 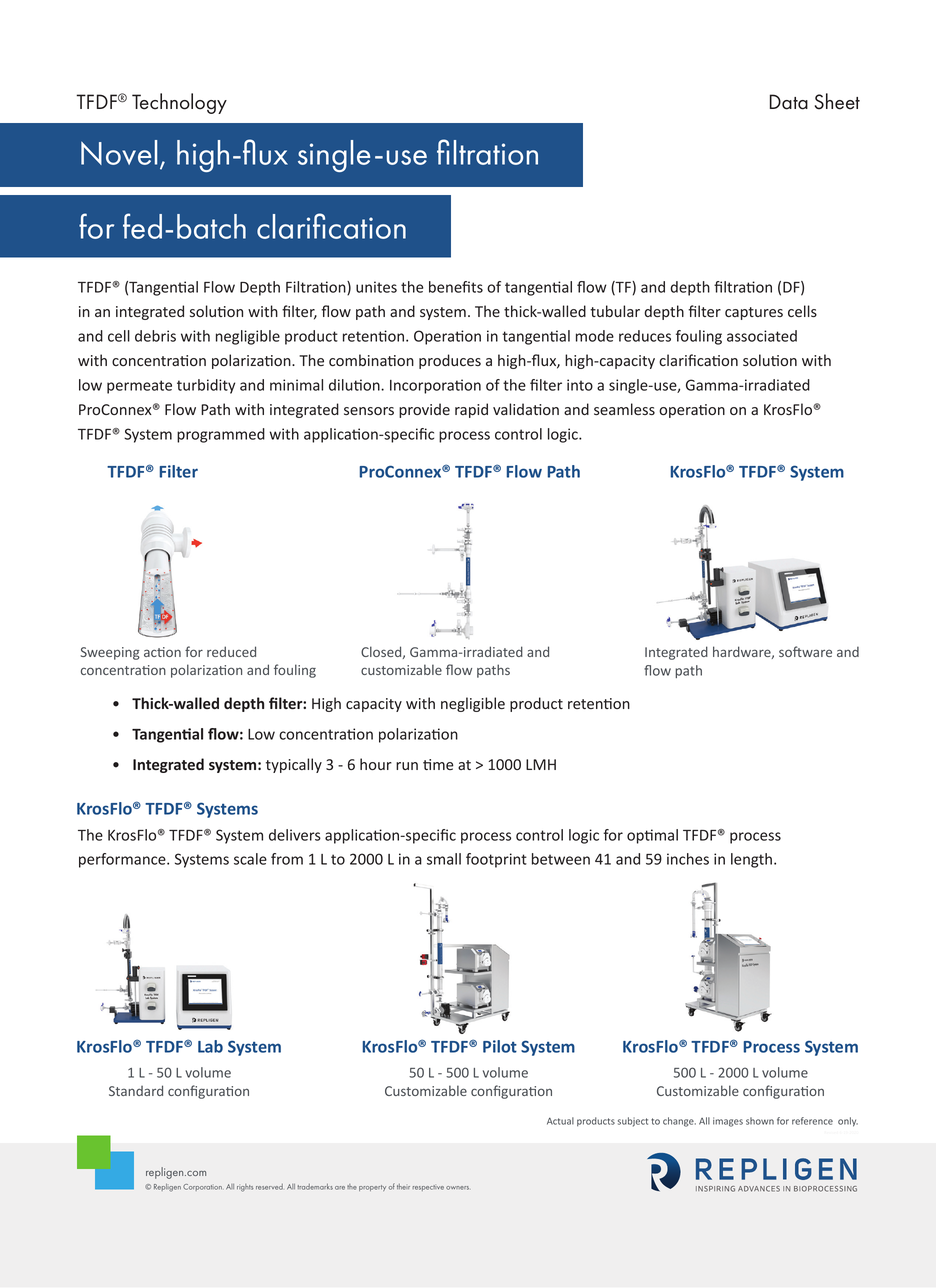 I want to click on turbidity, so click(x=206, y=386).
